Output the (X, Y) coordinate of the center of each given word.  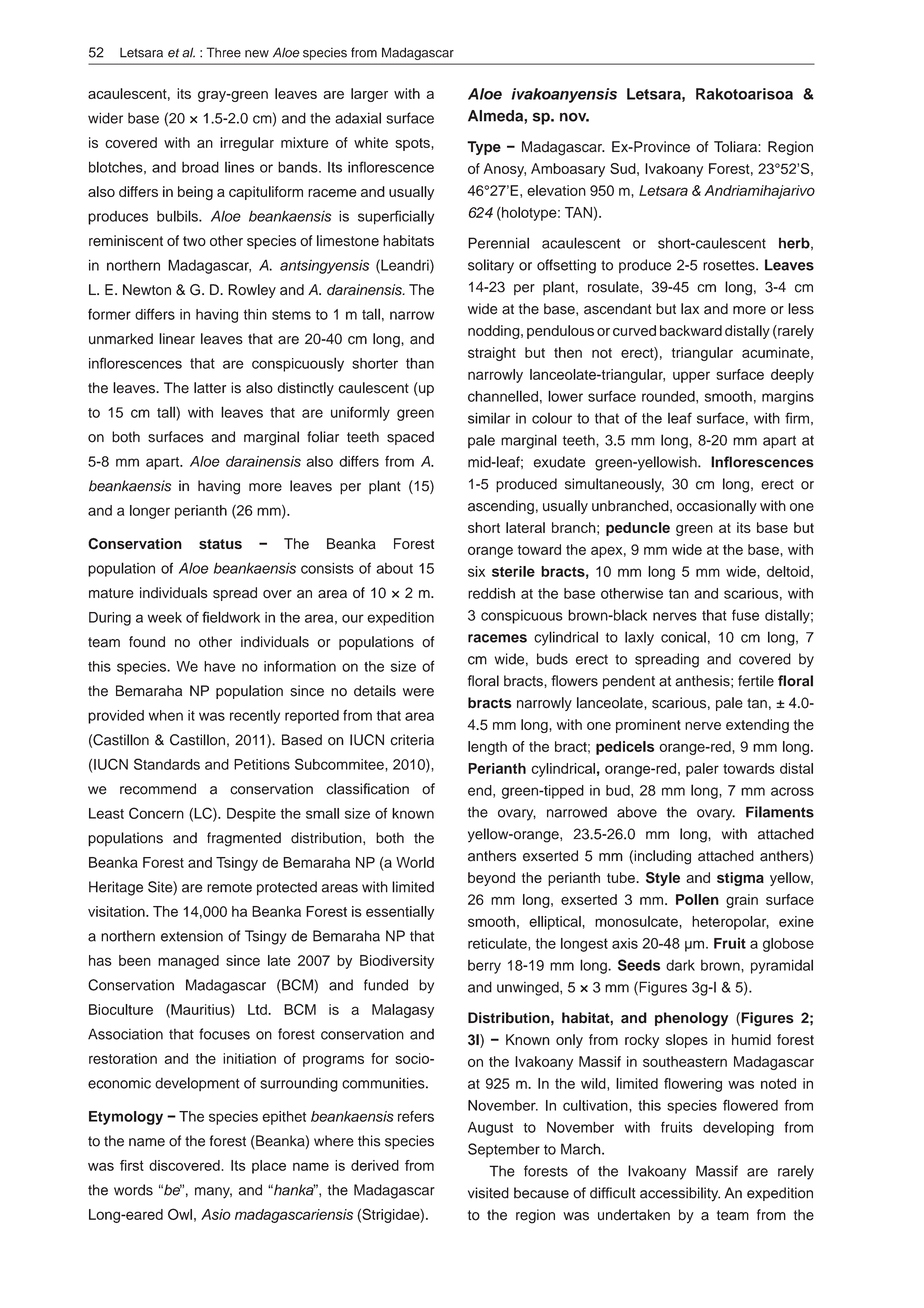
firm (797, 418)
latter (210, 388)
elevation (556, 190)
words (133, 1190)
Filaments (780, 812)
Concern (156, 813)
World (415, 862)
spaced (410, 438)
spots (412, 144)
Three (224, 52)
